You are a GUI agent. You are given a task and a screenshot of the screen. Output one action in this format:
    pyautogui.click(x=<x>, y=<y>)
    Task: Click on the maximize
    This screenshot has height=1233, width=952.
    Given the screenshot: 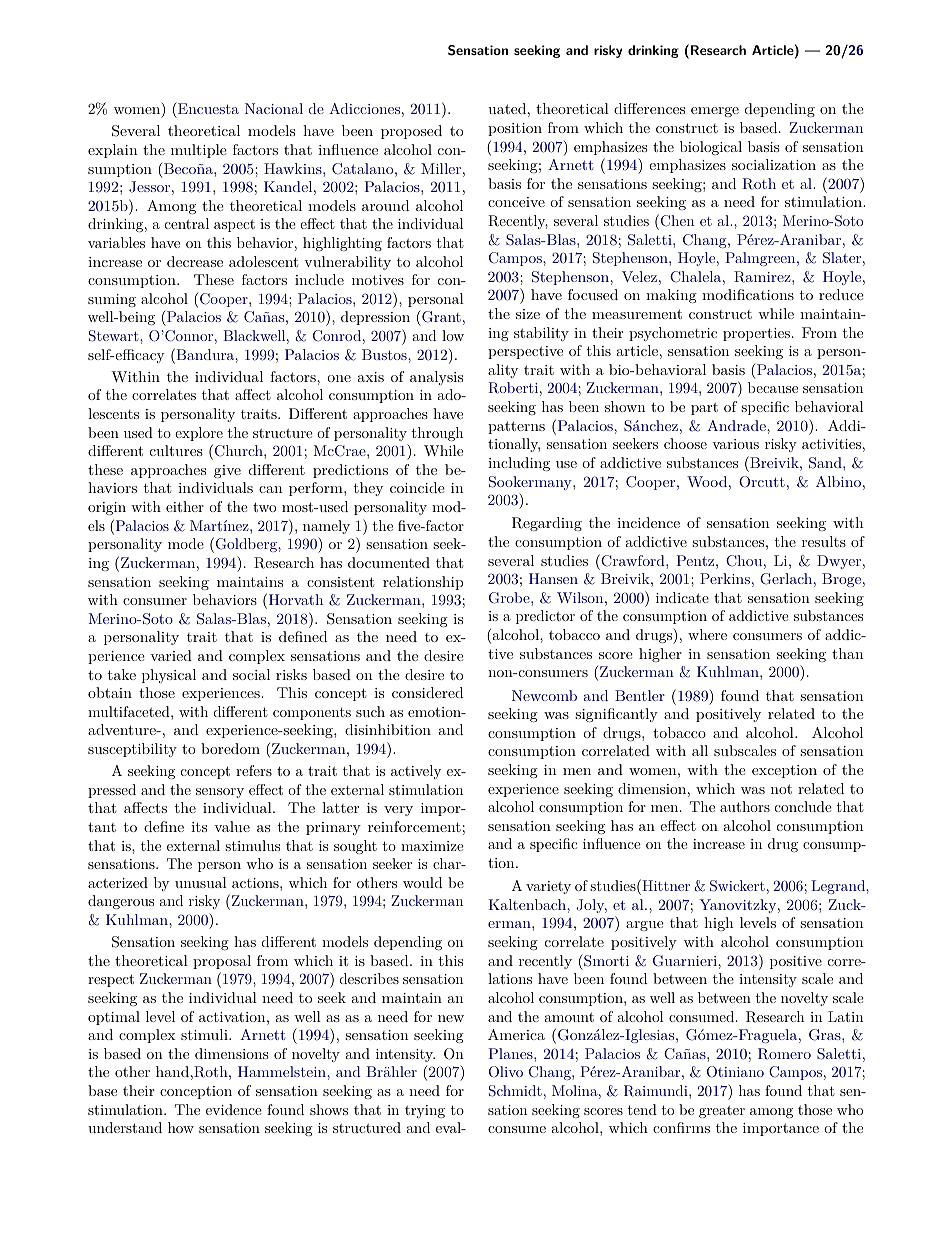 What is the action you would take?
    pyautogui.click(x=432, y=846)
